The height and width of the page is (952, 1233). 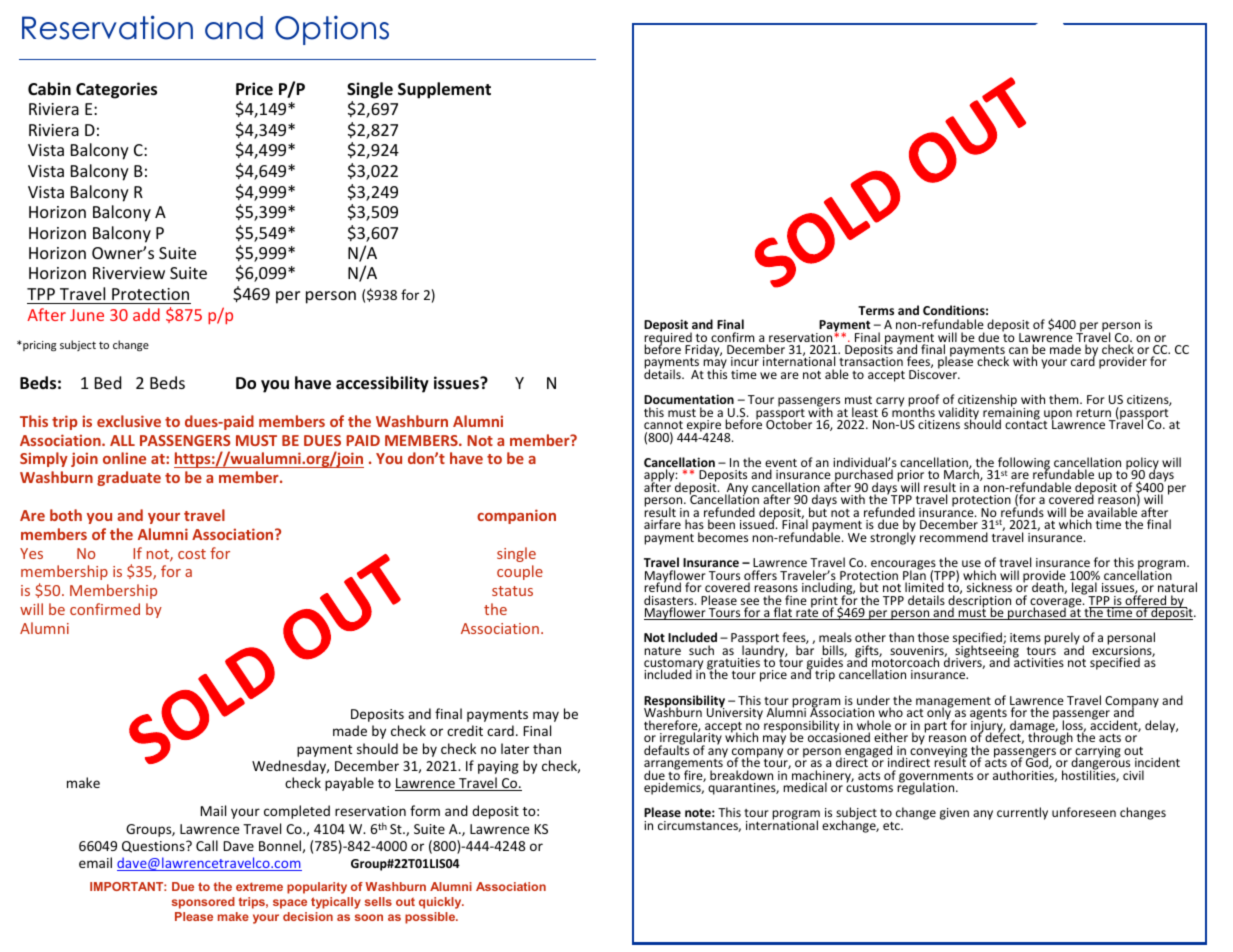 What do you see at coordinates (934, 373) in the page?
I see `Discover` at bounding box center [934, 373].
